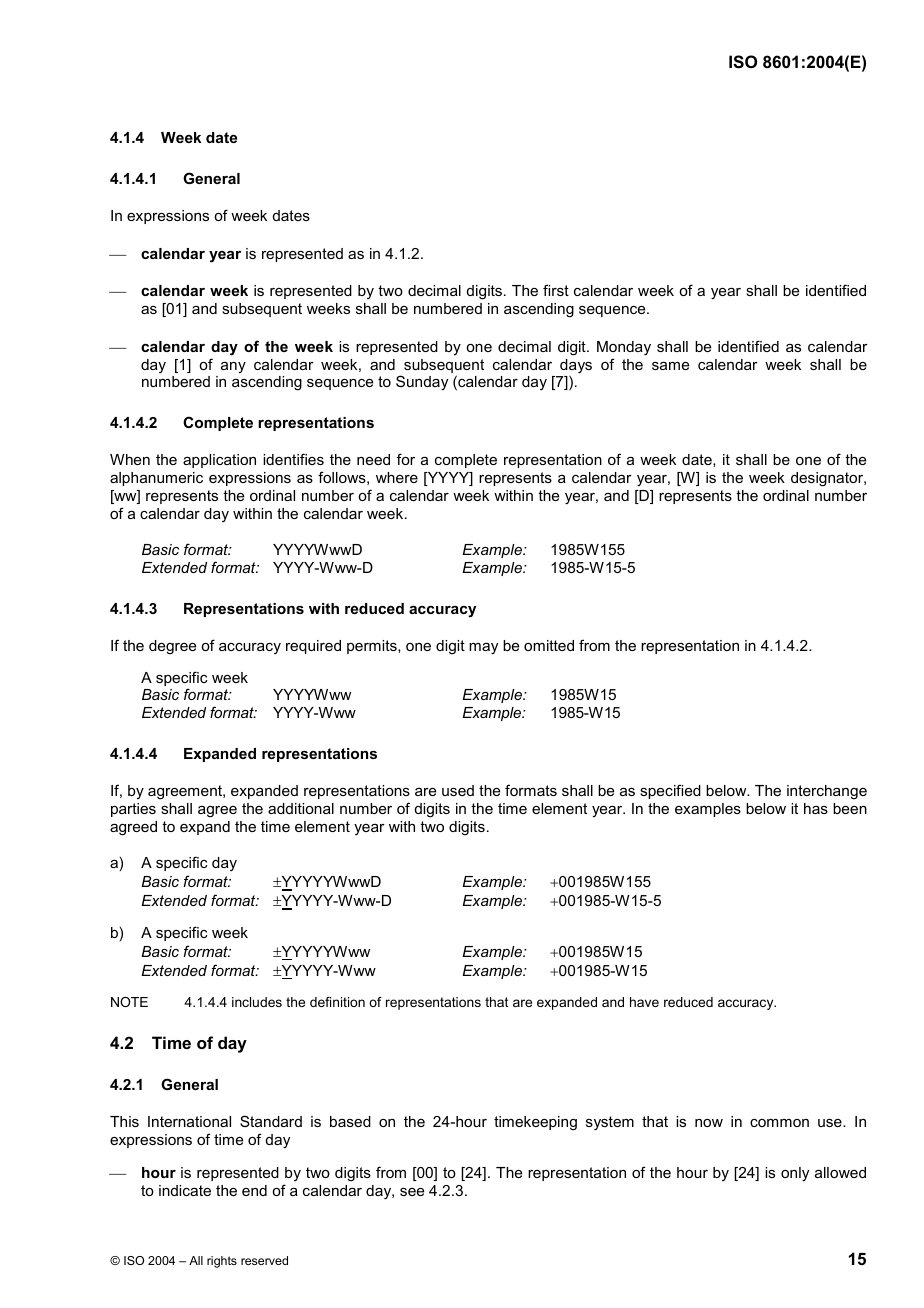 Image resolution: width=924 pixels, height=1308 pixels. Describe the element at coordinates (337, 1002) in the document. I see `definition` at that location.
